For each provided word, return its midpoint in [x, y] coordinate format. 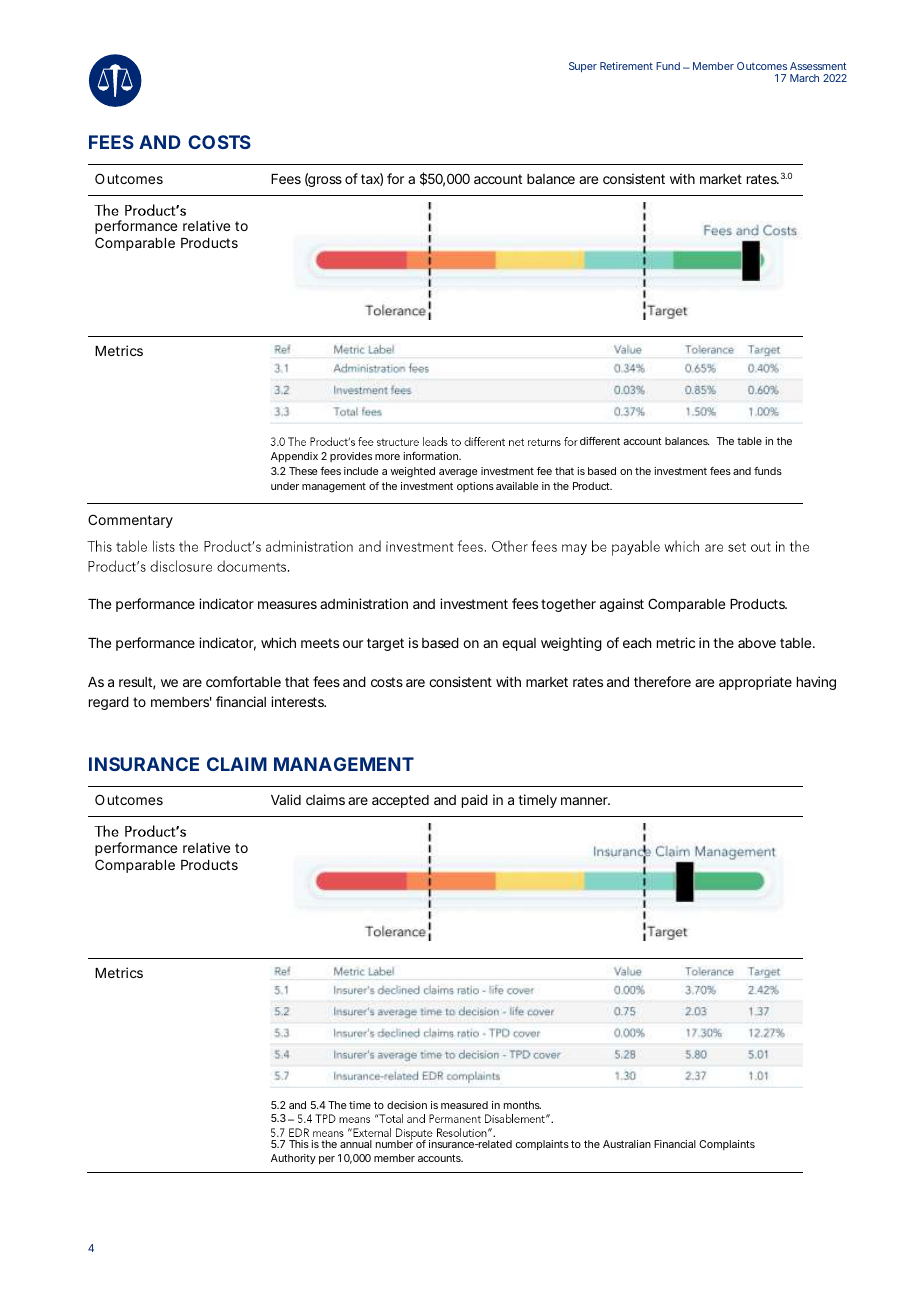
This [299, 1144]
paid [475, 801]
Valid [286, 799]
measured [464, 1105]
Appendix [294, 457]
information [432, 456]
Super [583, 67]
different [600, 441]
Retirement [626, 66]
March [804, 78]
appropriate [755, 683]
